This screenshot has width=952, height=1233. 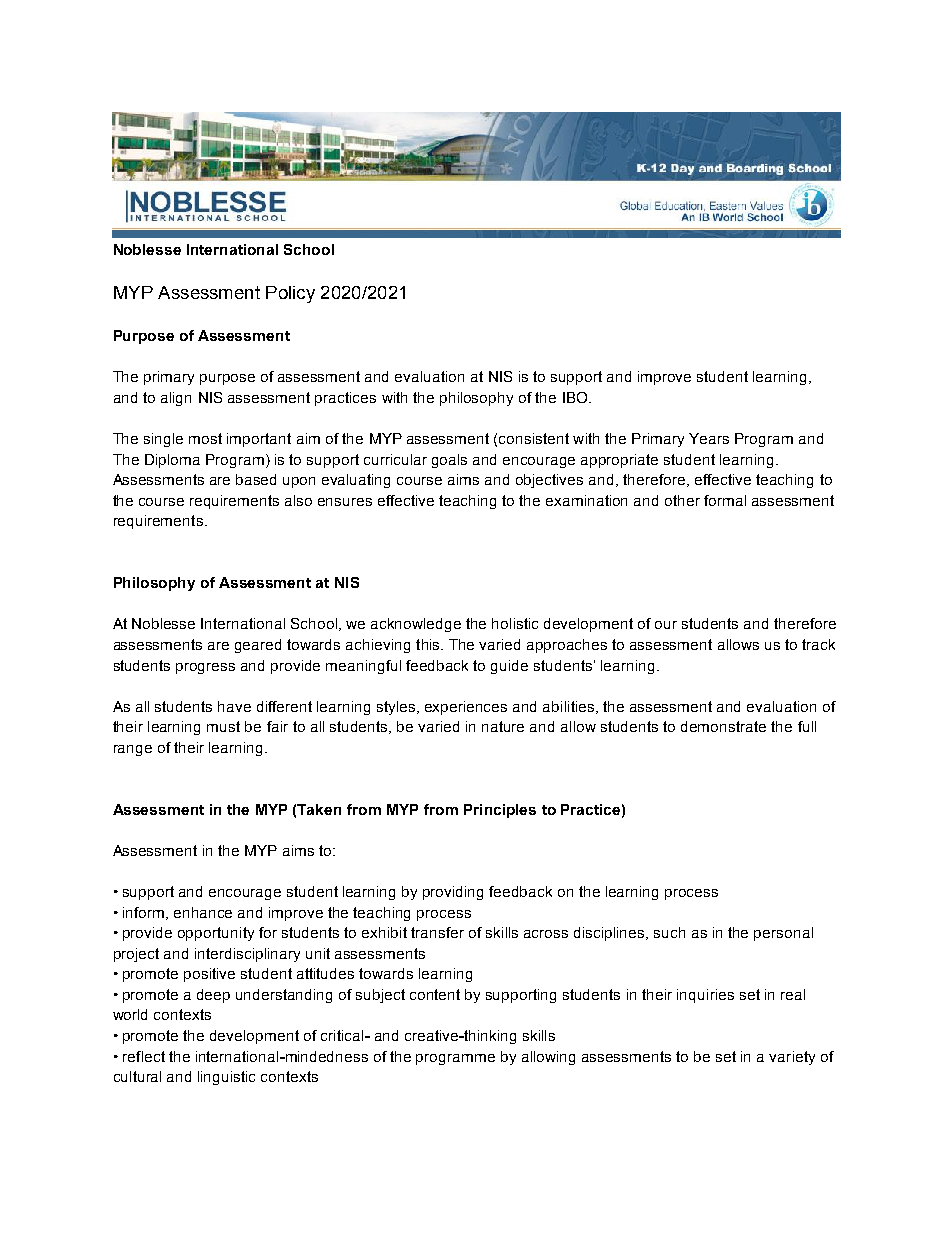 I want to click on holistic, so click(x=515, y=623).
